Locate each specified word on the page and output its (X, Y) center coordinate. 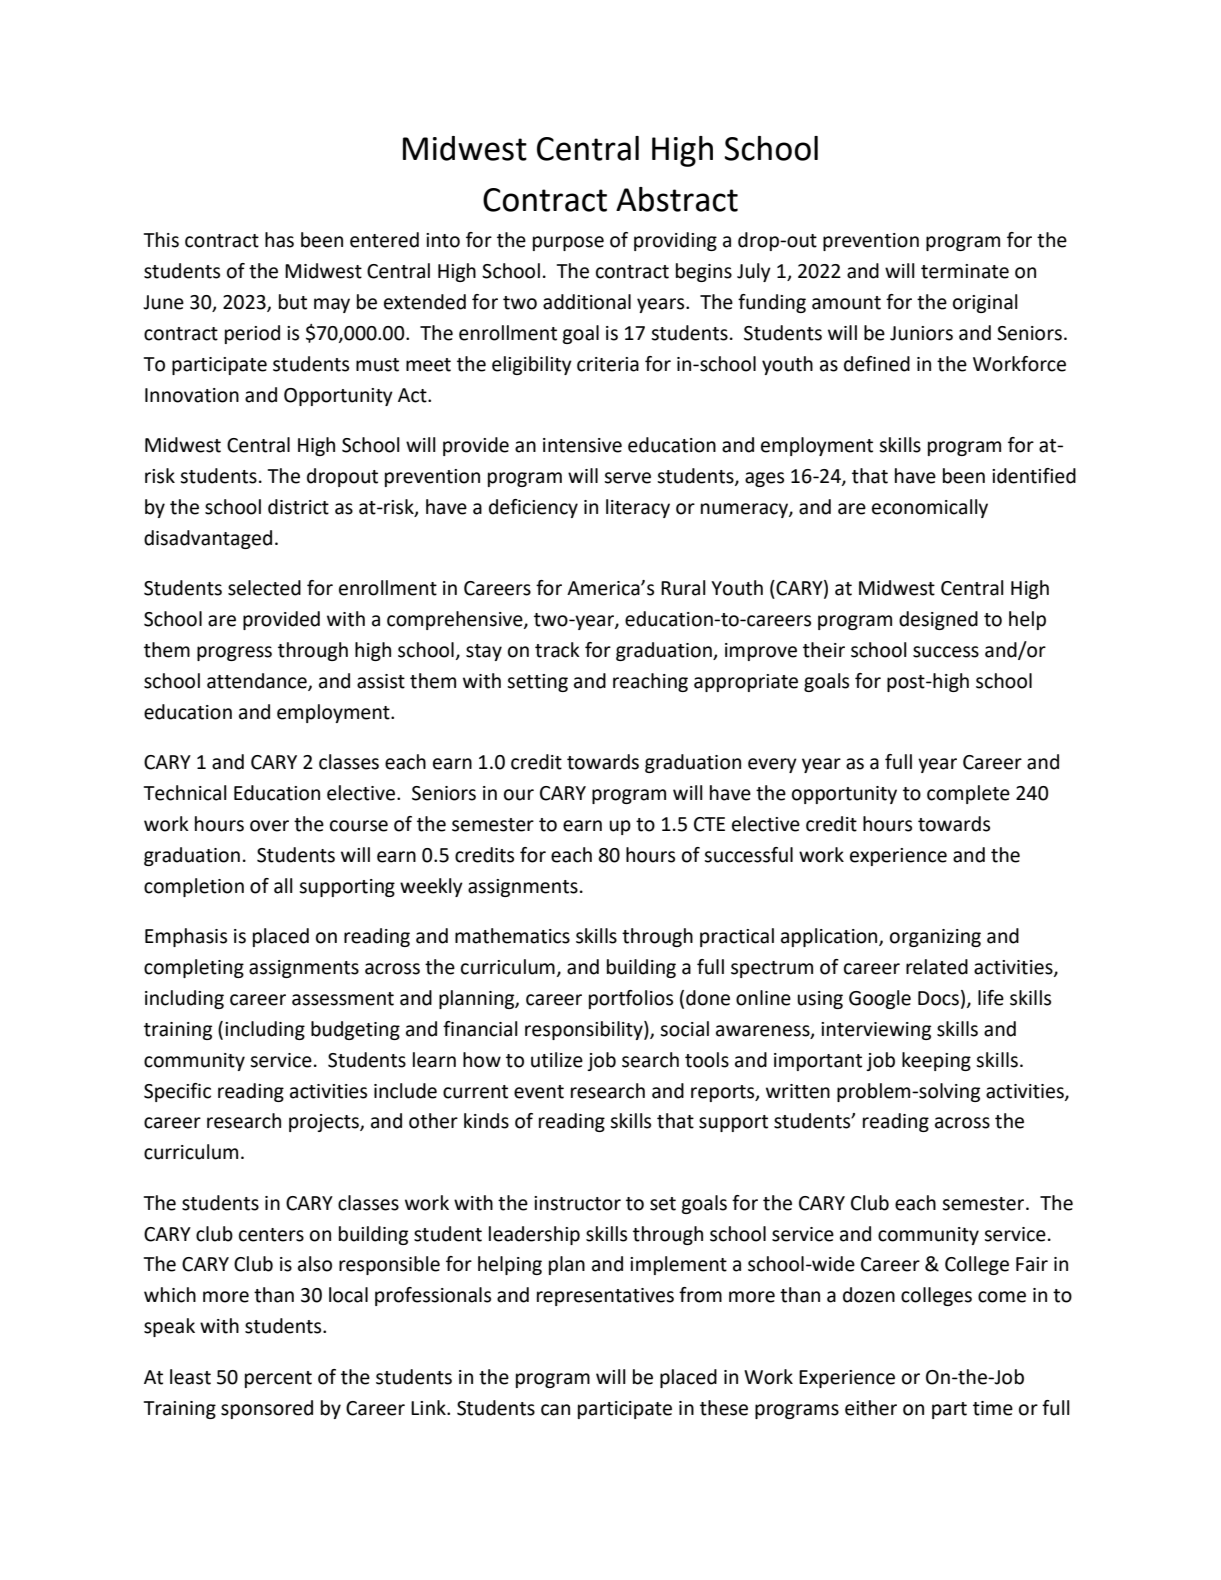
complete (968, 794)
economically (930, 508)
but (293, 302)
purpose (568, 243)
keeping (936, 1061)
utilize (557, 1060)
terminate (965, 271)
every (772, 765)
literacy (638, 508)
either (871, 1408)
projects (325, 1123)
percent (278, 1379)
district (298, 507)
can (555, 1410)
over (269, 826)
